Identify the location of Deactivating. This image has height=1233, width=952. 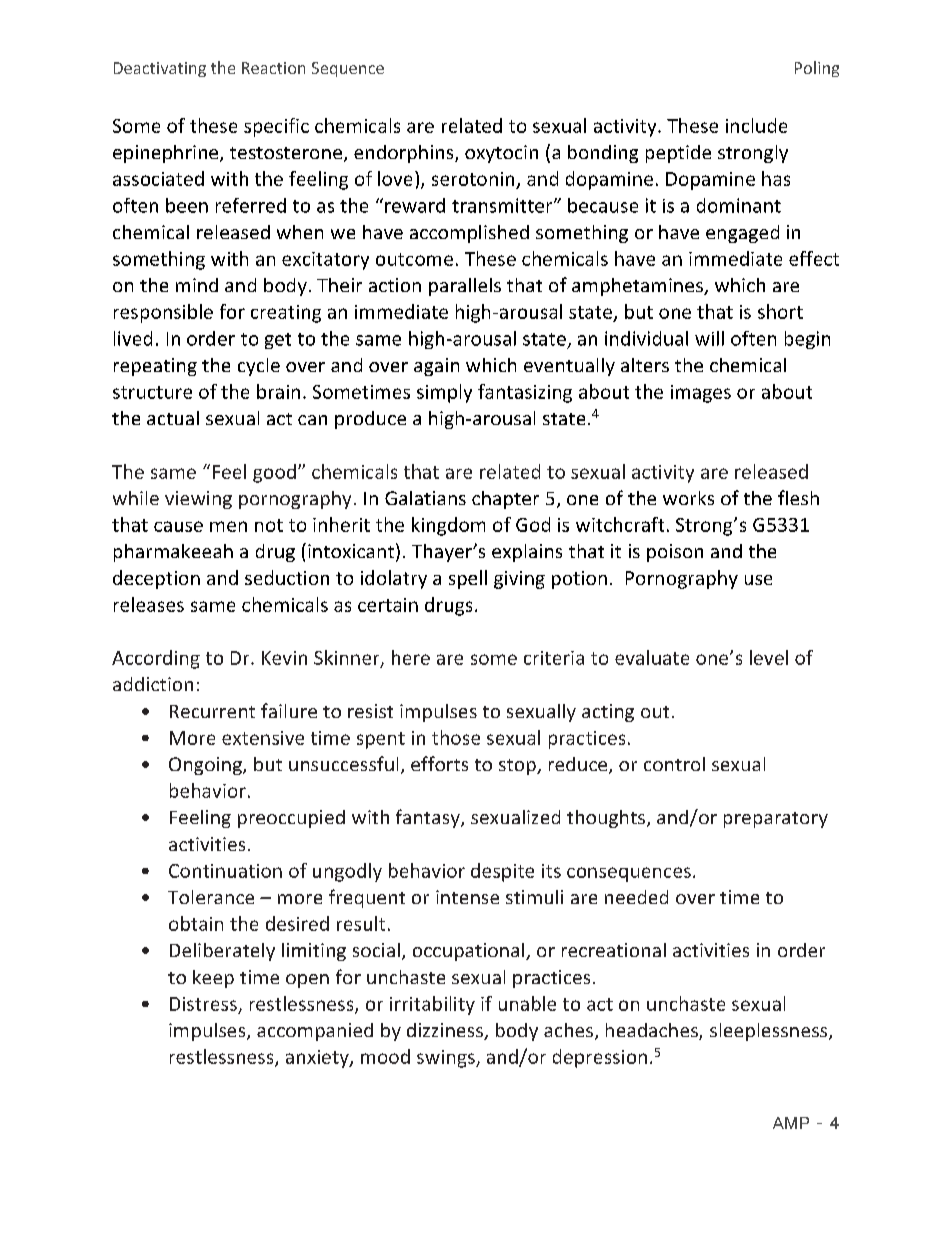
(160, 69).
